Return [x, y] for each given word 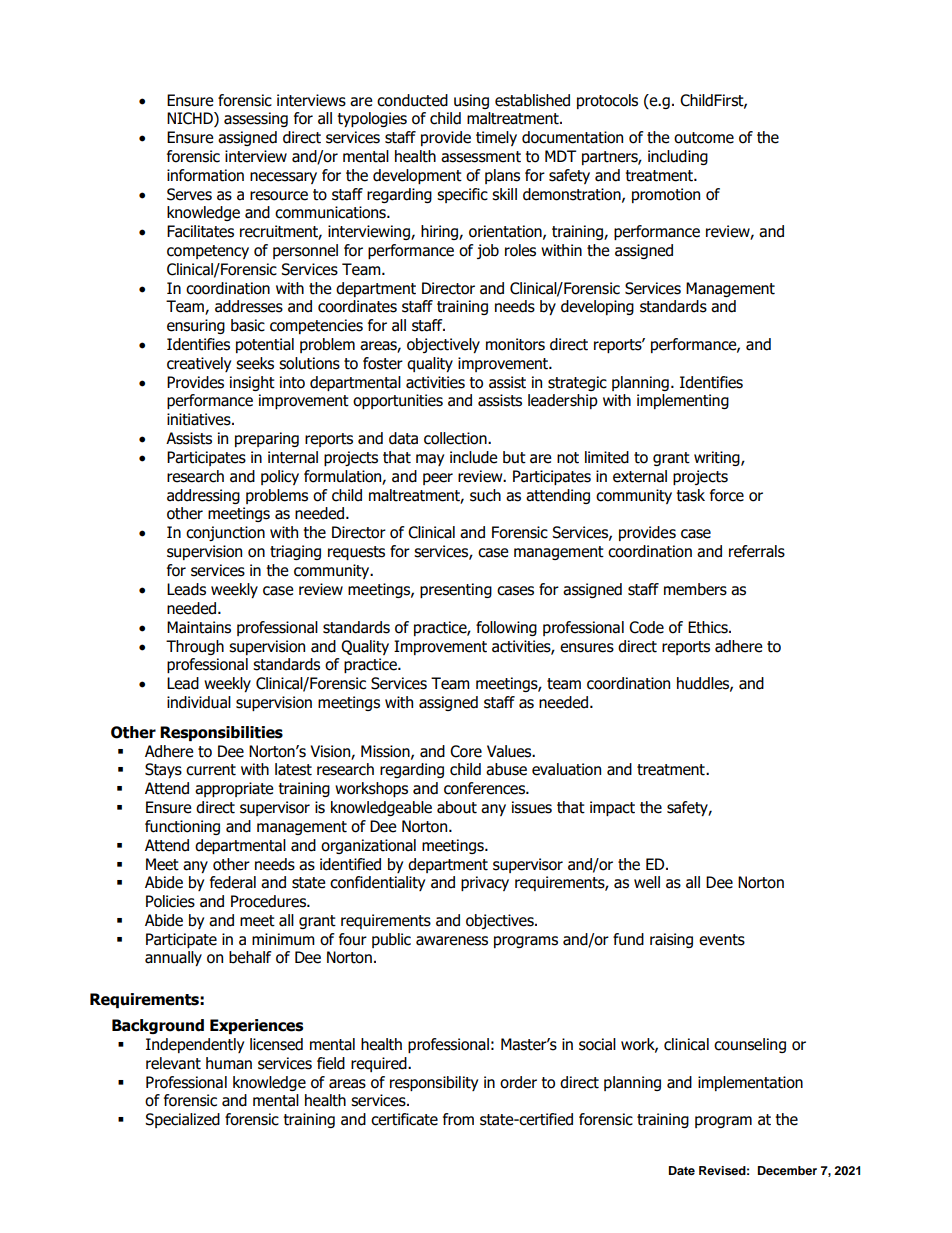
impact [612, 808]
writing [718, 458]
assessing [256, 119]
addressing [203, 496]
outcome [704, 138]
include [474, 457]
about [457, 807]
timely [496, 138]
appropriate [234, 789]
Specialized [182, 1120]
